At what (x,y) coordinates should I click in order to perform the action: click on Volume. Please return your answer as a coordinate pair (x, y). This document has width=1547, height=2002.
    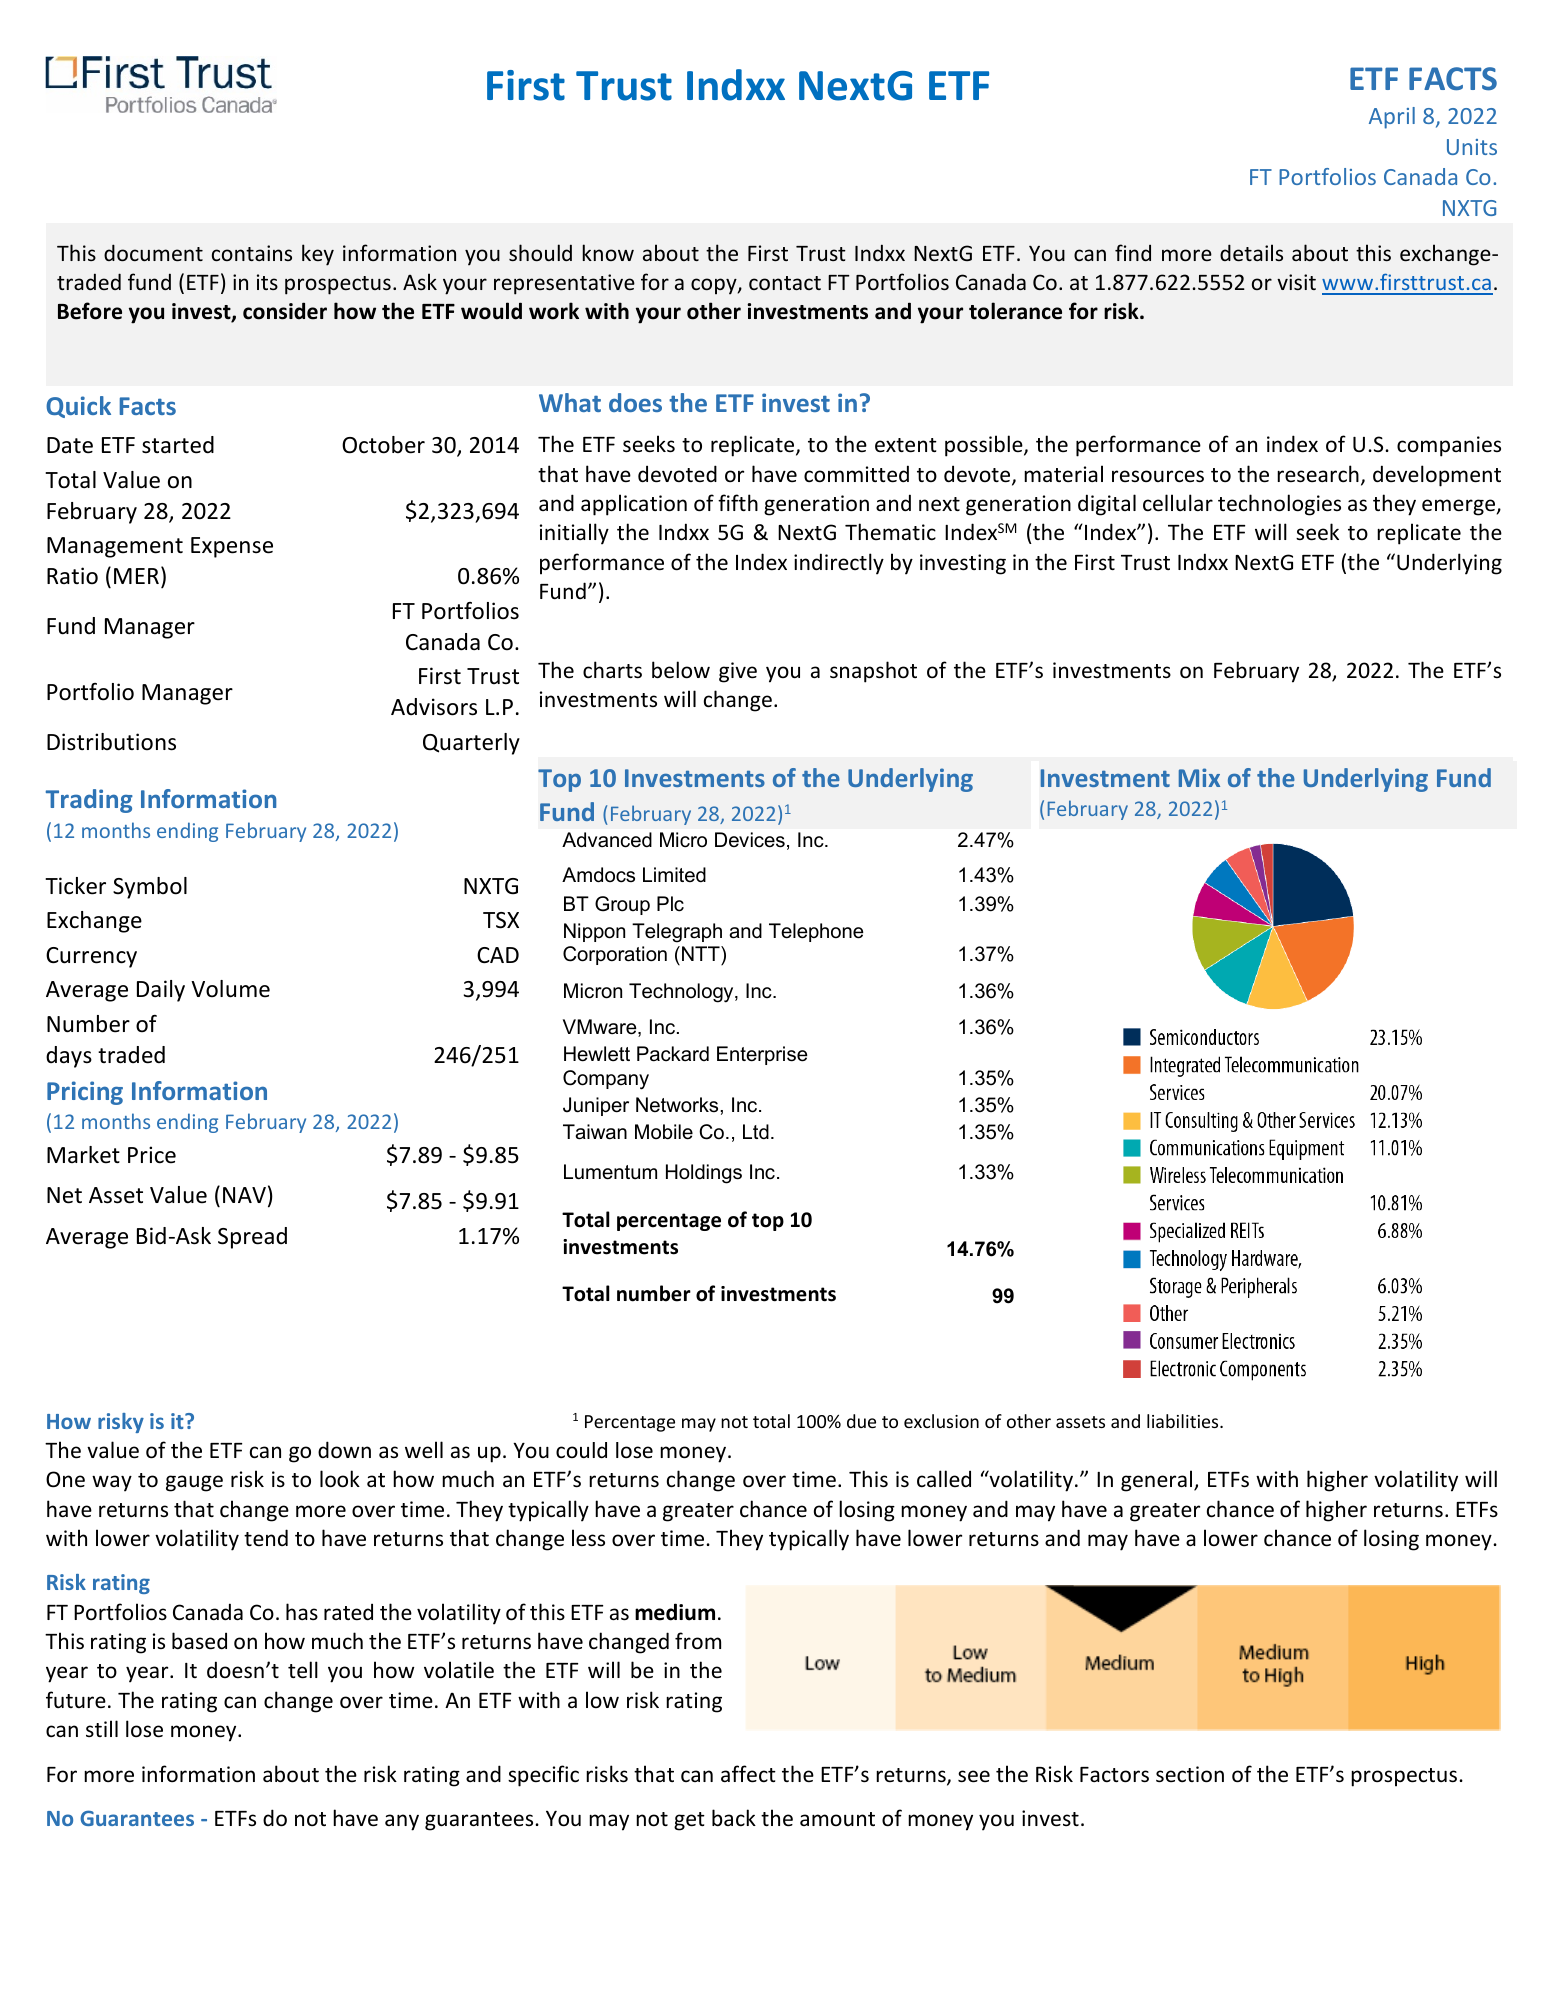
    Looking at the image, I should click on (230, 989).
